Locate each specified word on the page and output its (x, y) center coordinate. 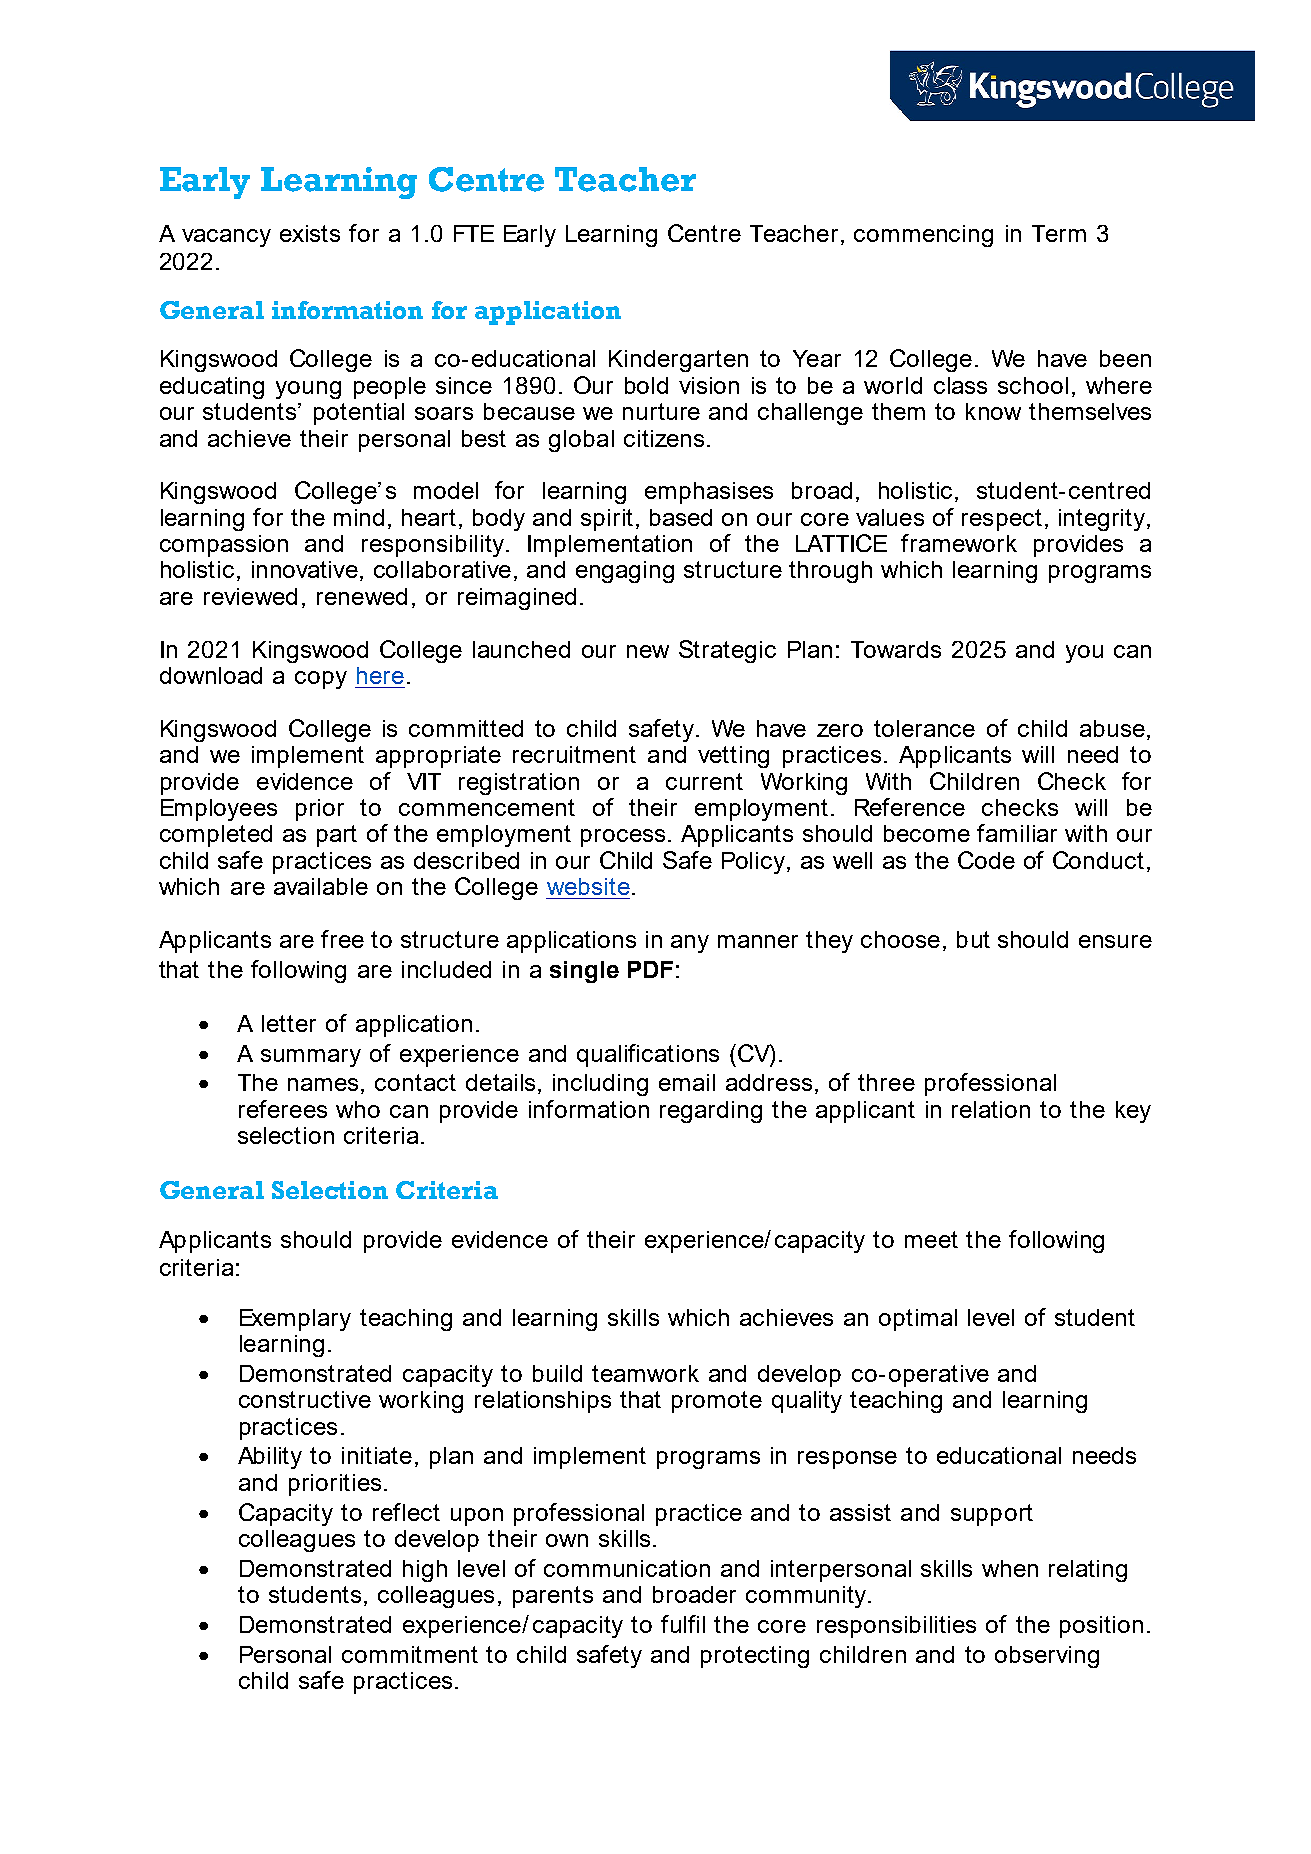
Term (1059, 233)
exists (310, 233)
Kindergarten (678, 361)
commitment (410, 1654)
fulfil (683, 1624)
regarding (711, 1112)
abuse (1112, 728)
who (358, 1109)
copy (321, 680)
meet (931, 1239)
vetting (733, 757)
